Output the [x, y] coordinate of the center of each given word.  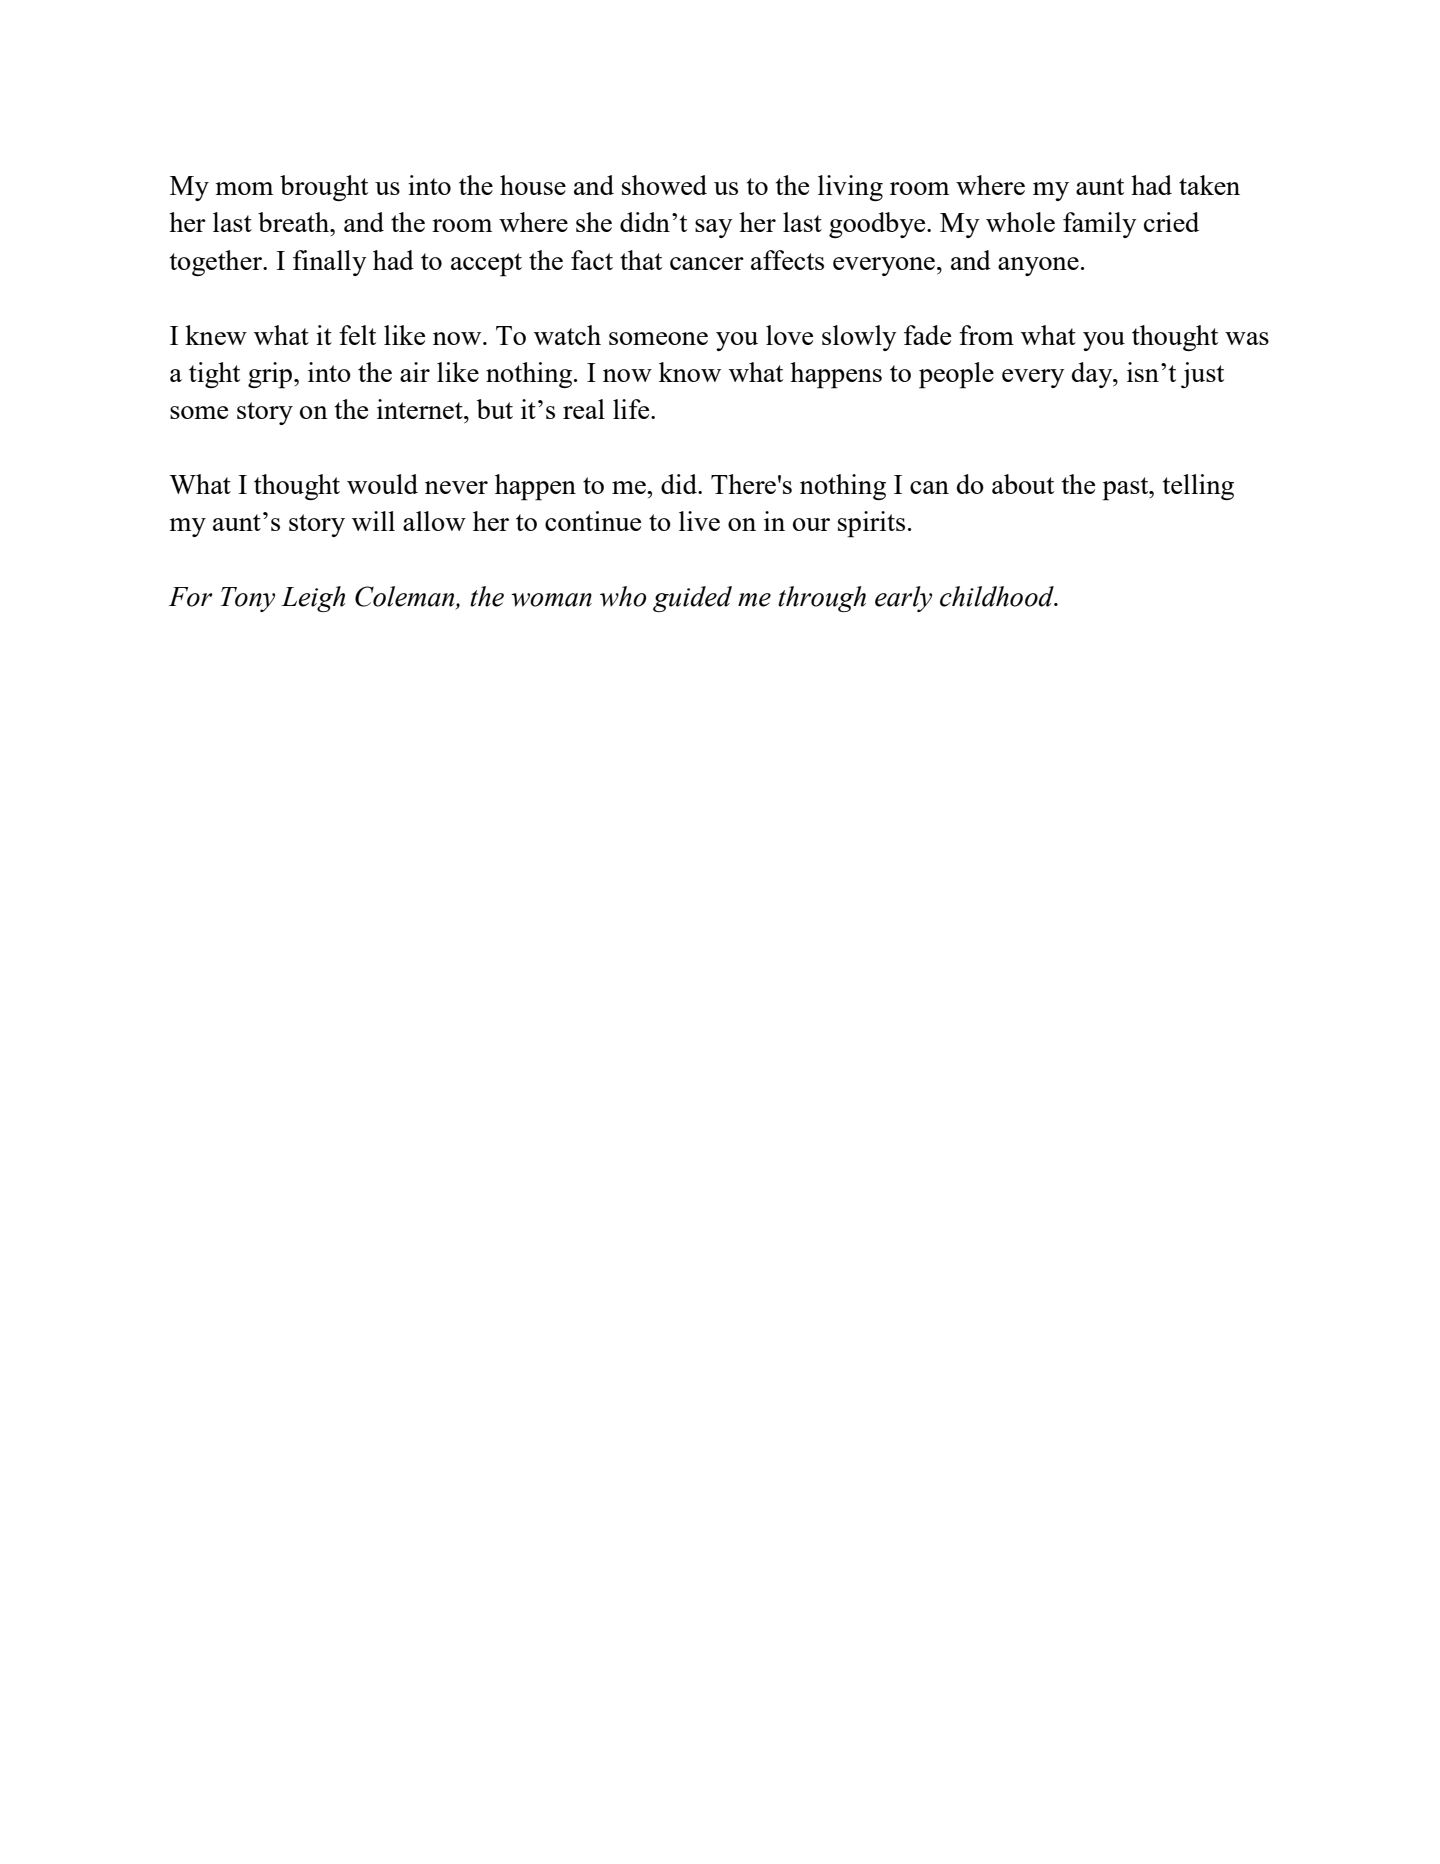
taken [1209, 185]
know [690, 372]
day [1093, 375]
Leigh [313, 599]
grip [271, 375]
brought [324, 188]
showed [664, 185]
